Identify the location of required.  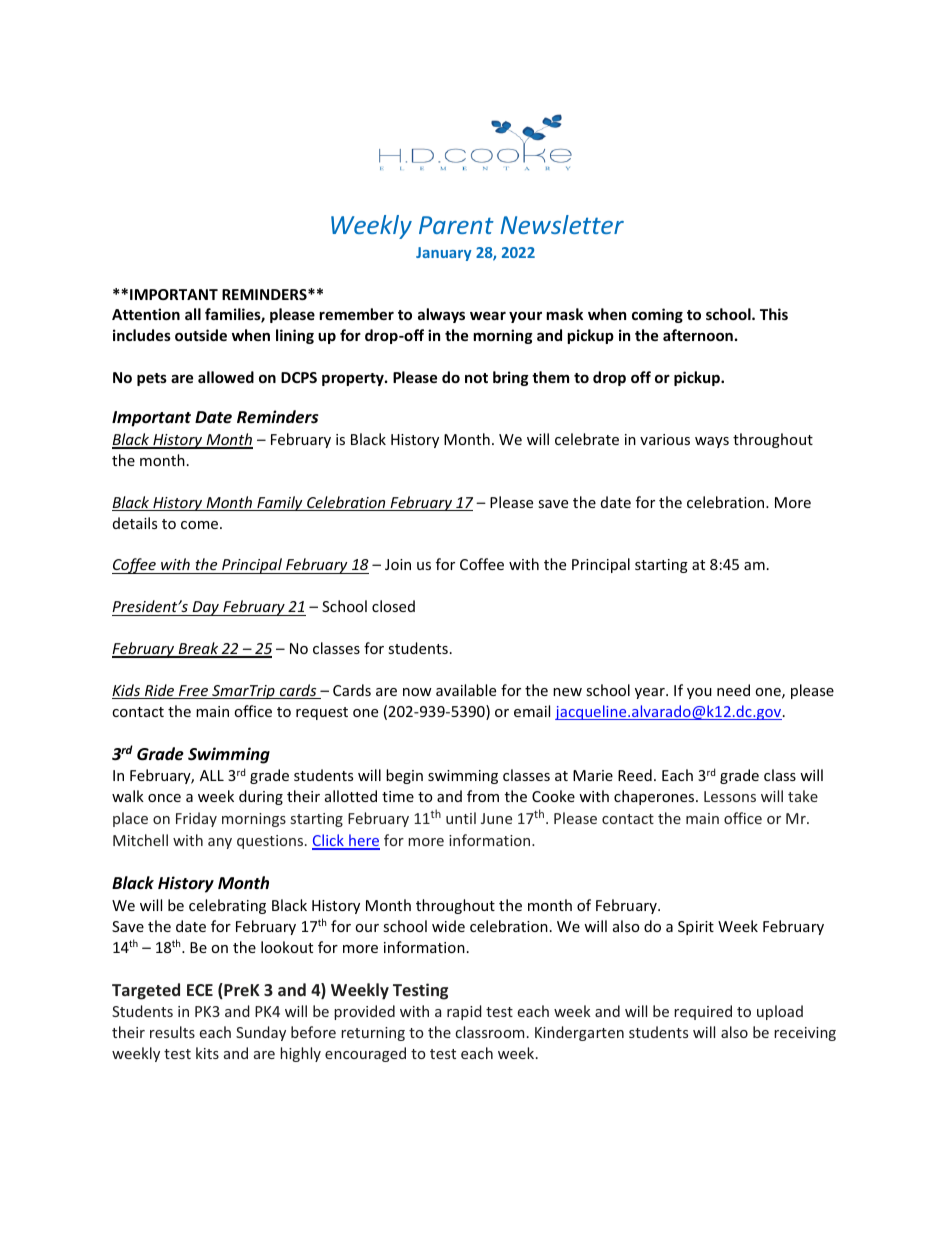
(703, 1012).
